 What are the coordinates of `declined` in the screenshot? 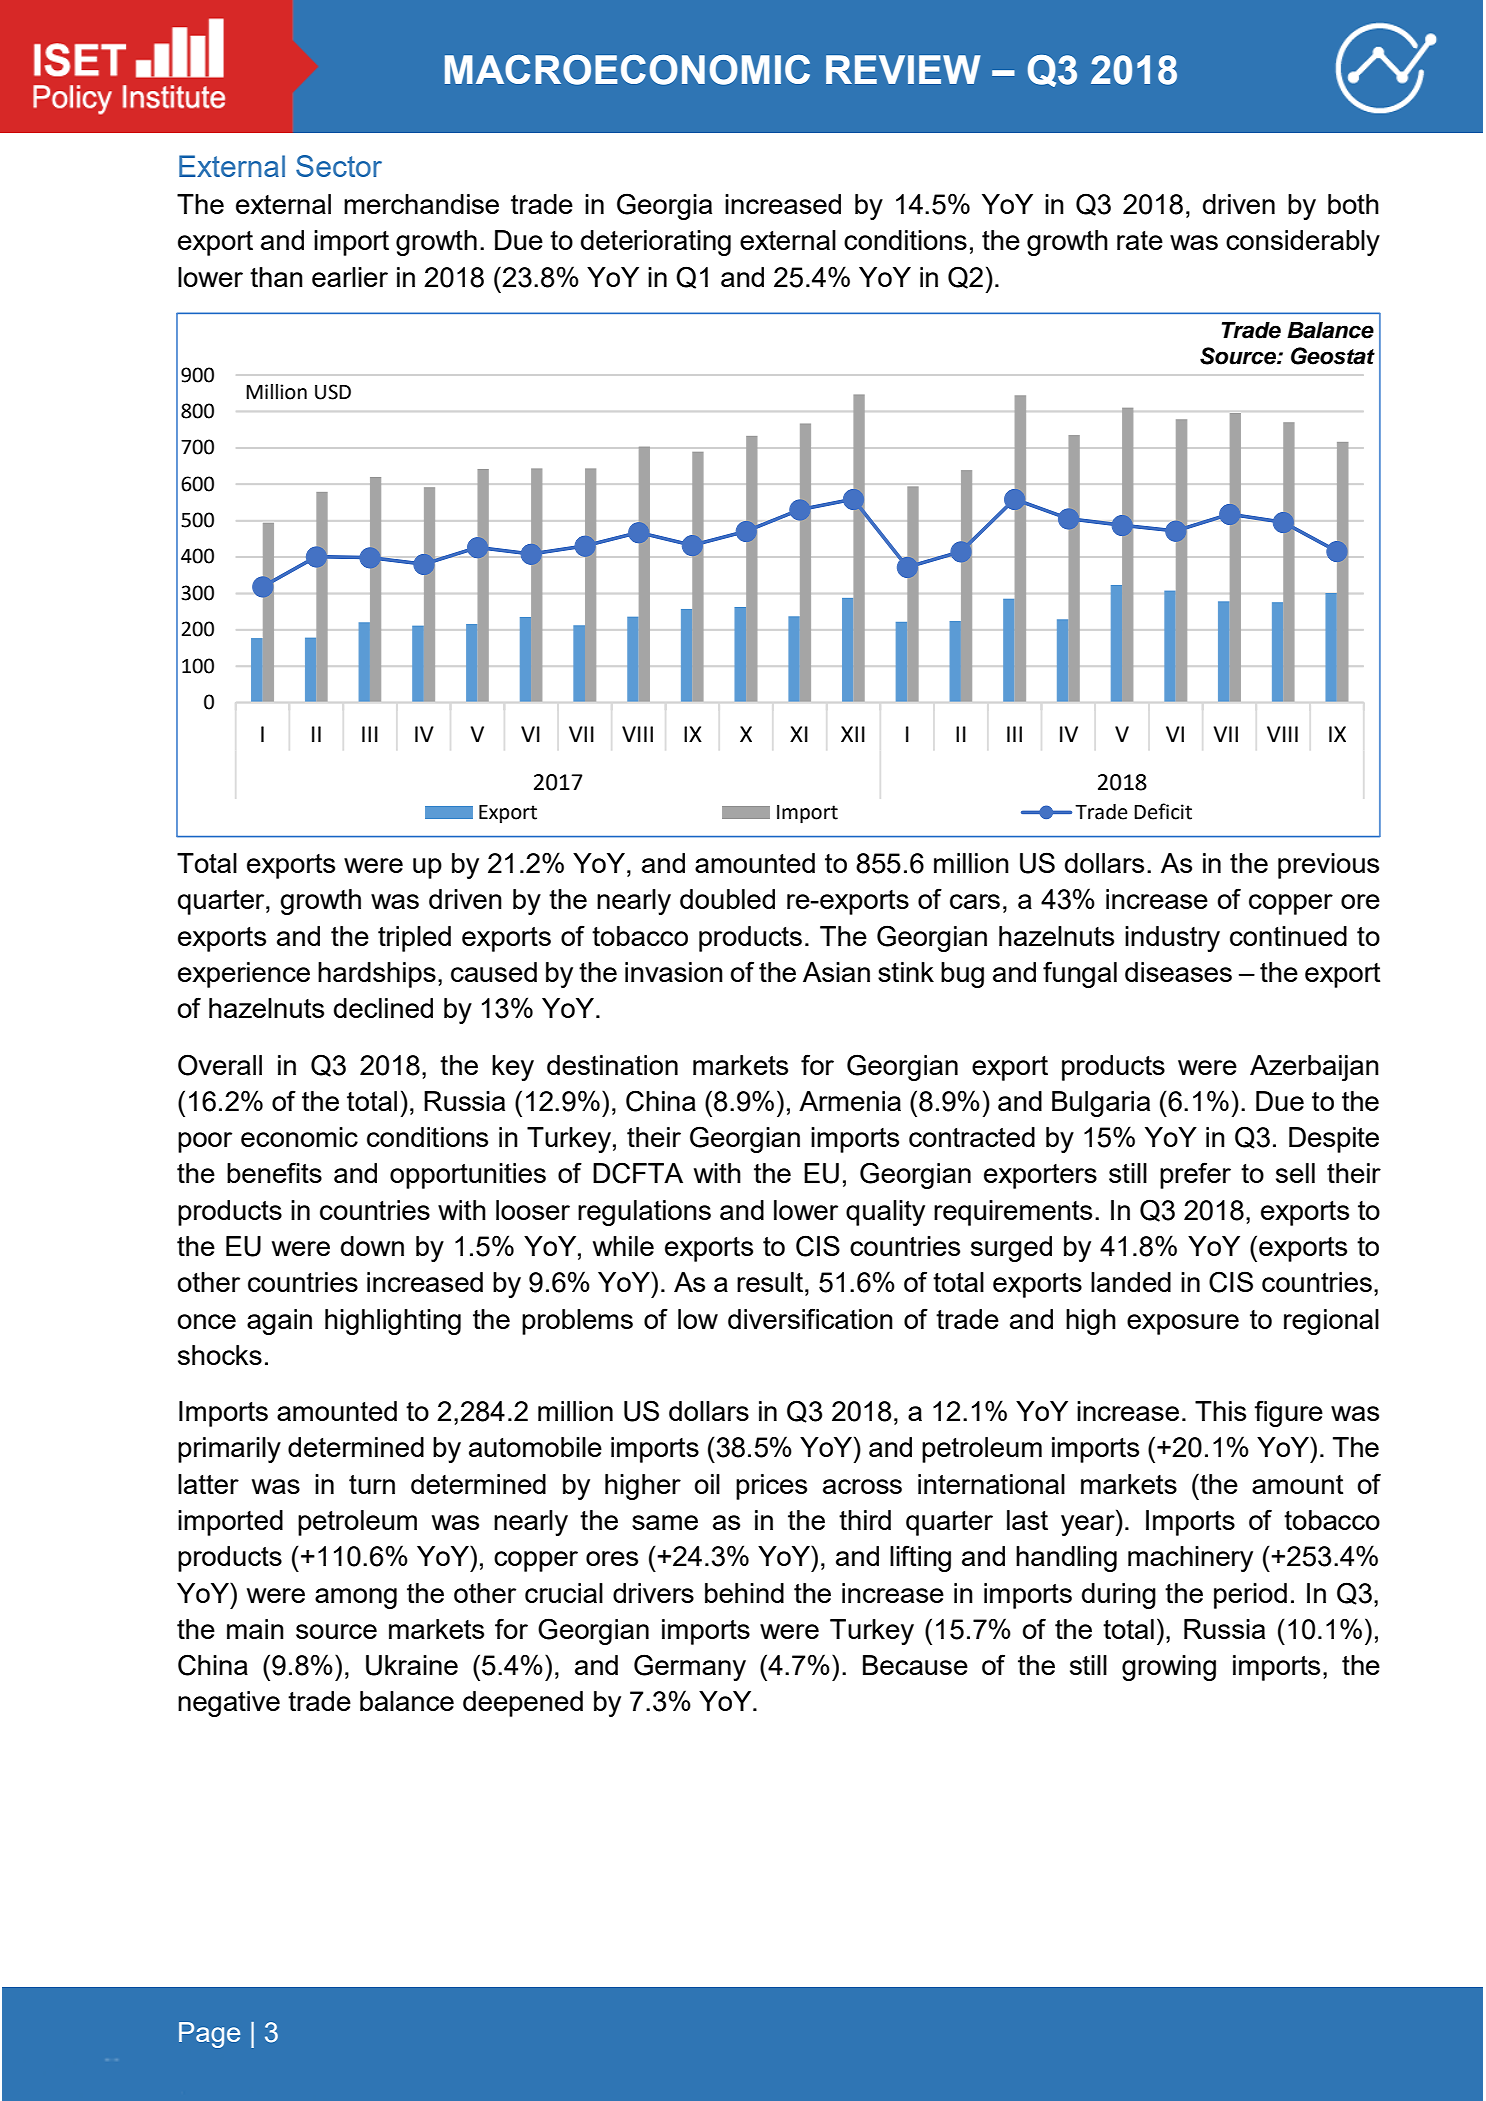 It's located at (383, 1008).
